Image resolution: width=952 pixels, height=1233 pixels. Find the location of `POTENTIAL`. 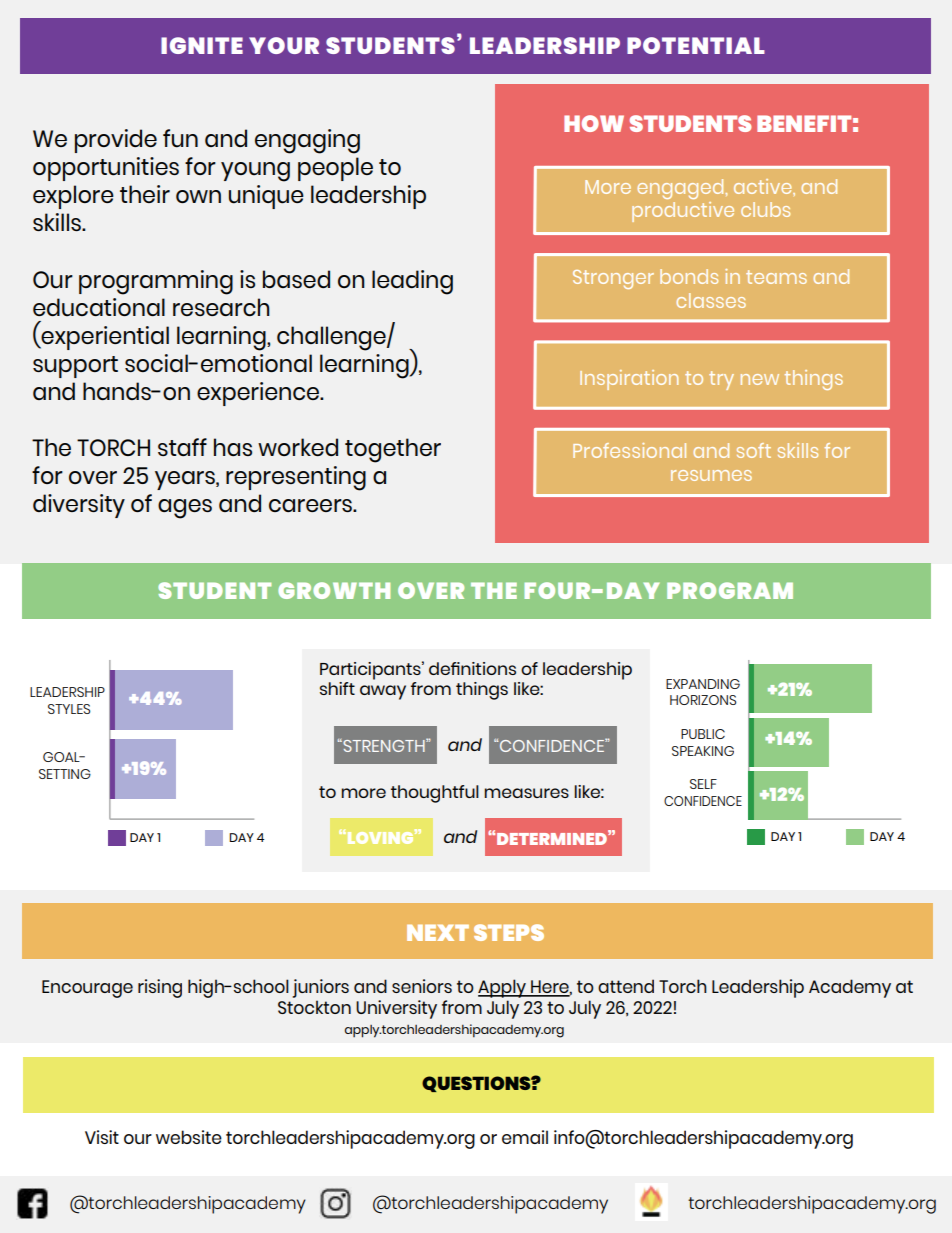

POTENTIAL is located at coordinates (696, 45).
